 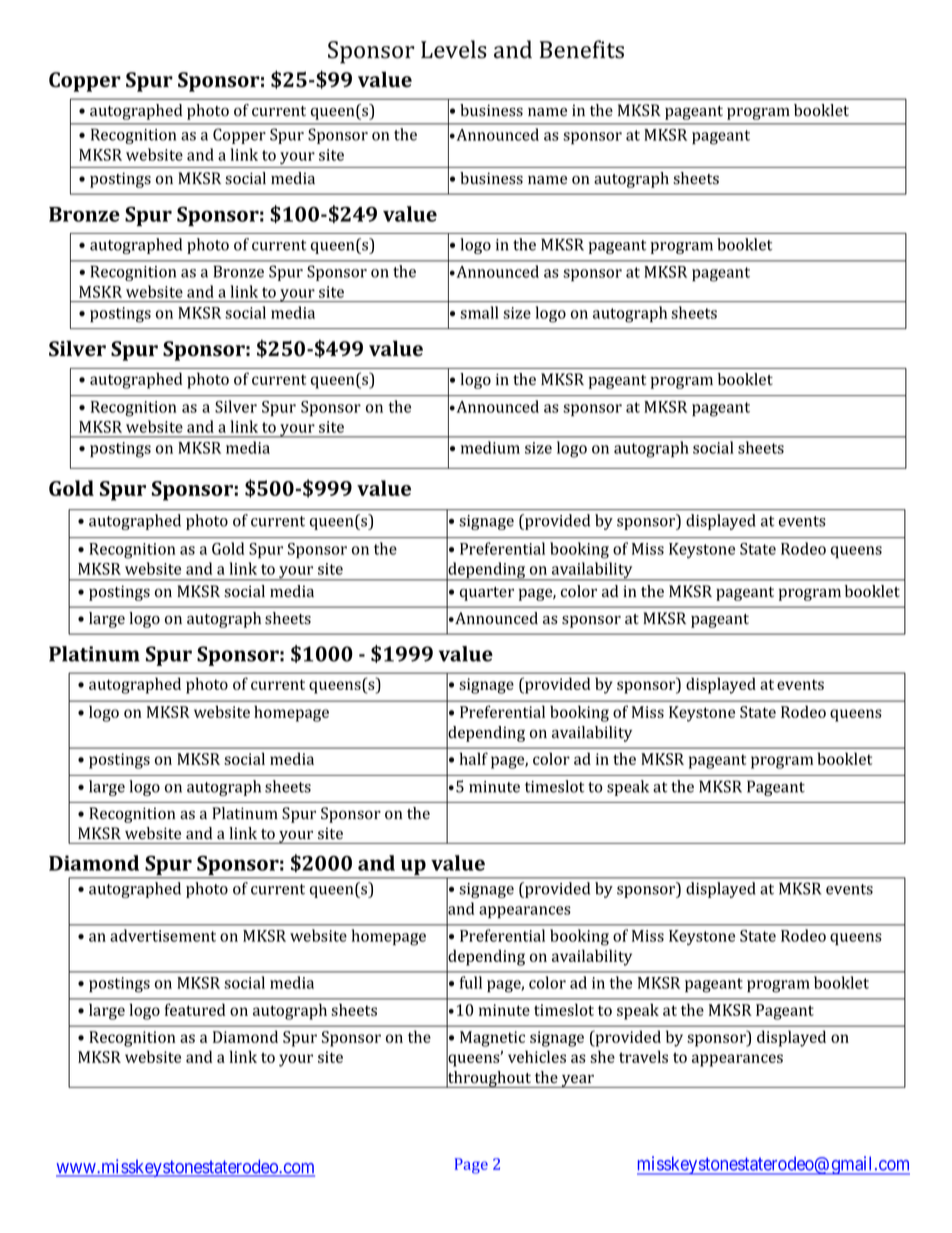 I want to click on half, so click(x=474, y=758).
